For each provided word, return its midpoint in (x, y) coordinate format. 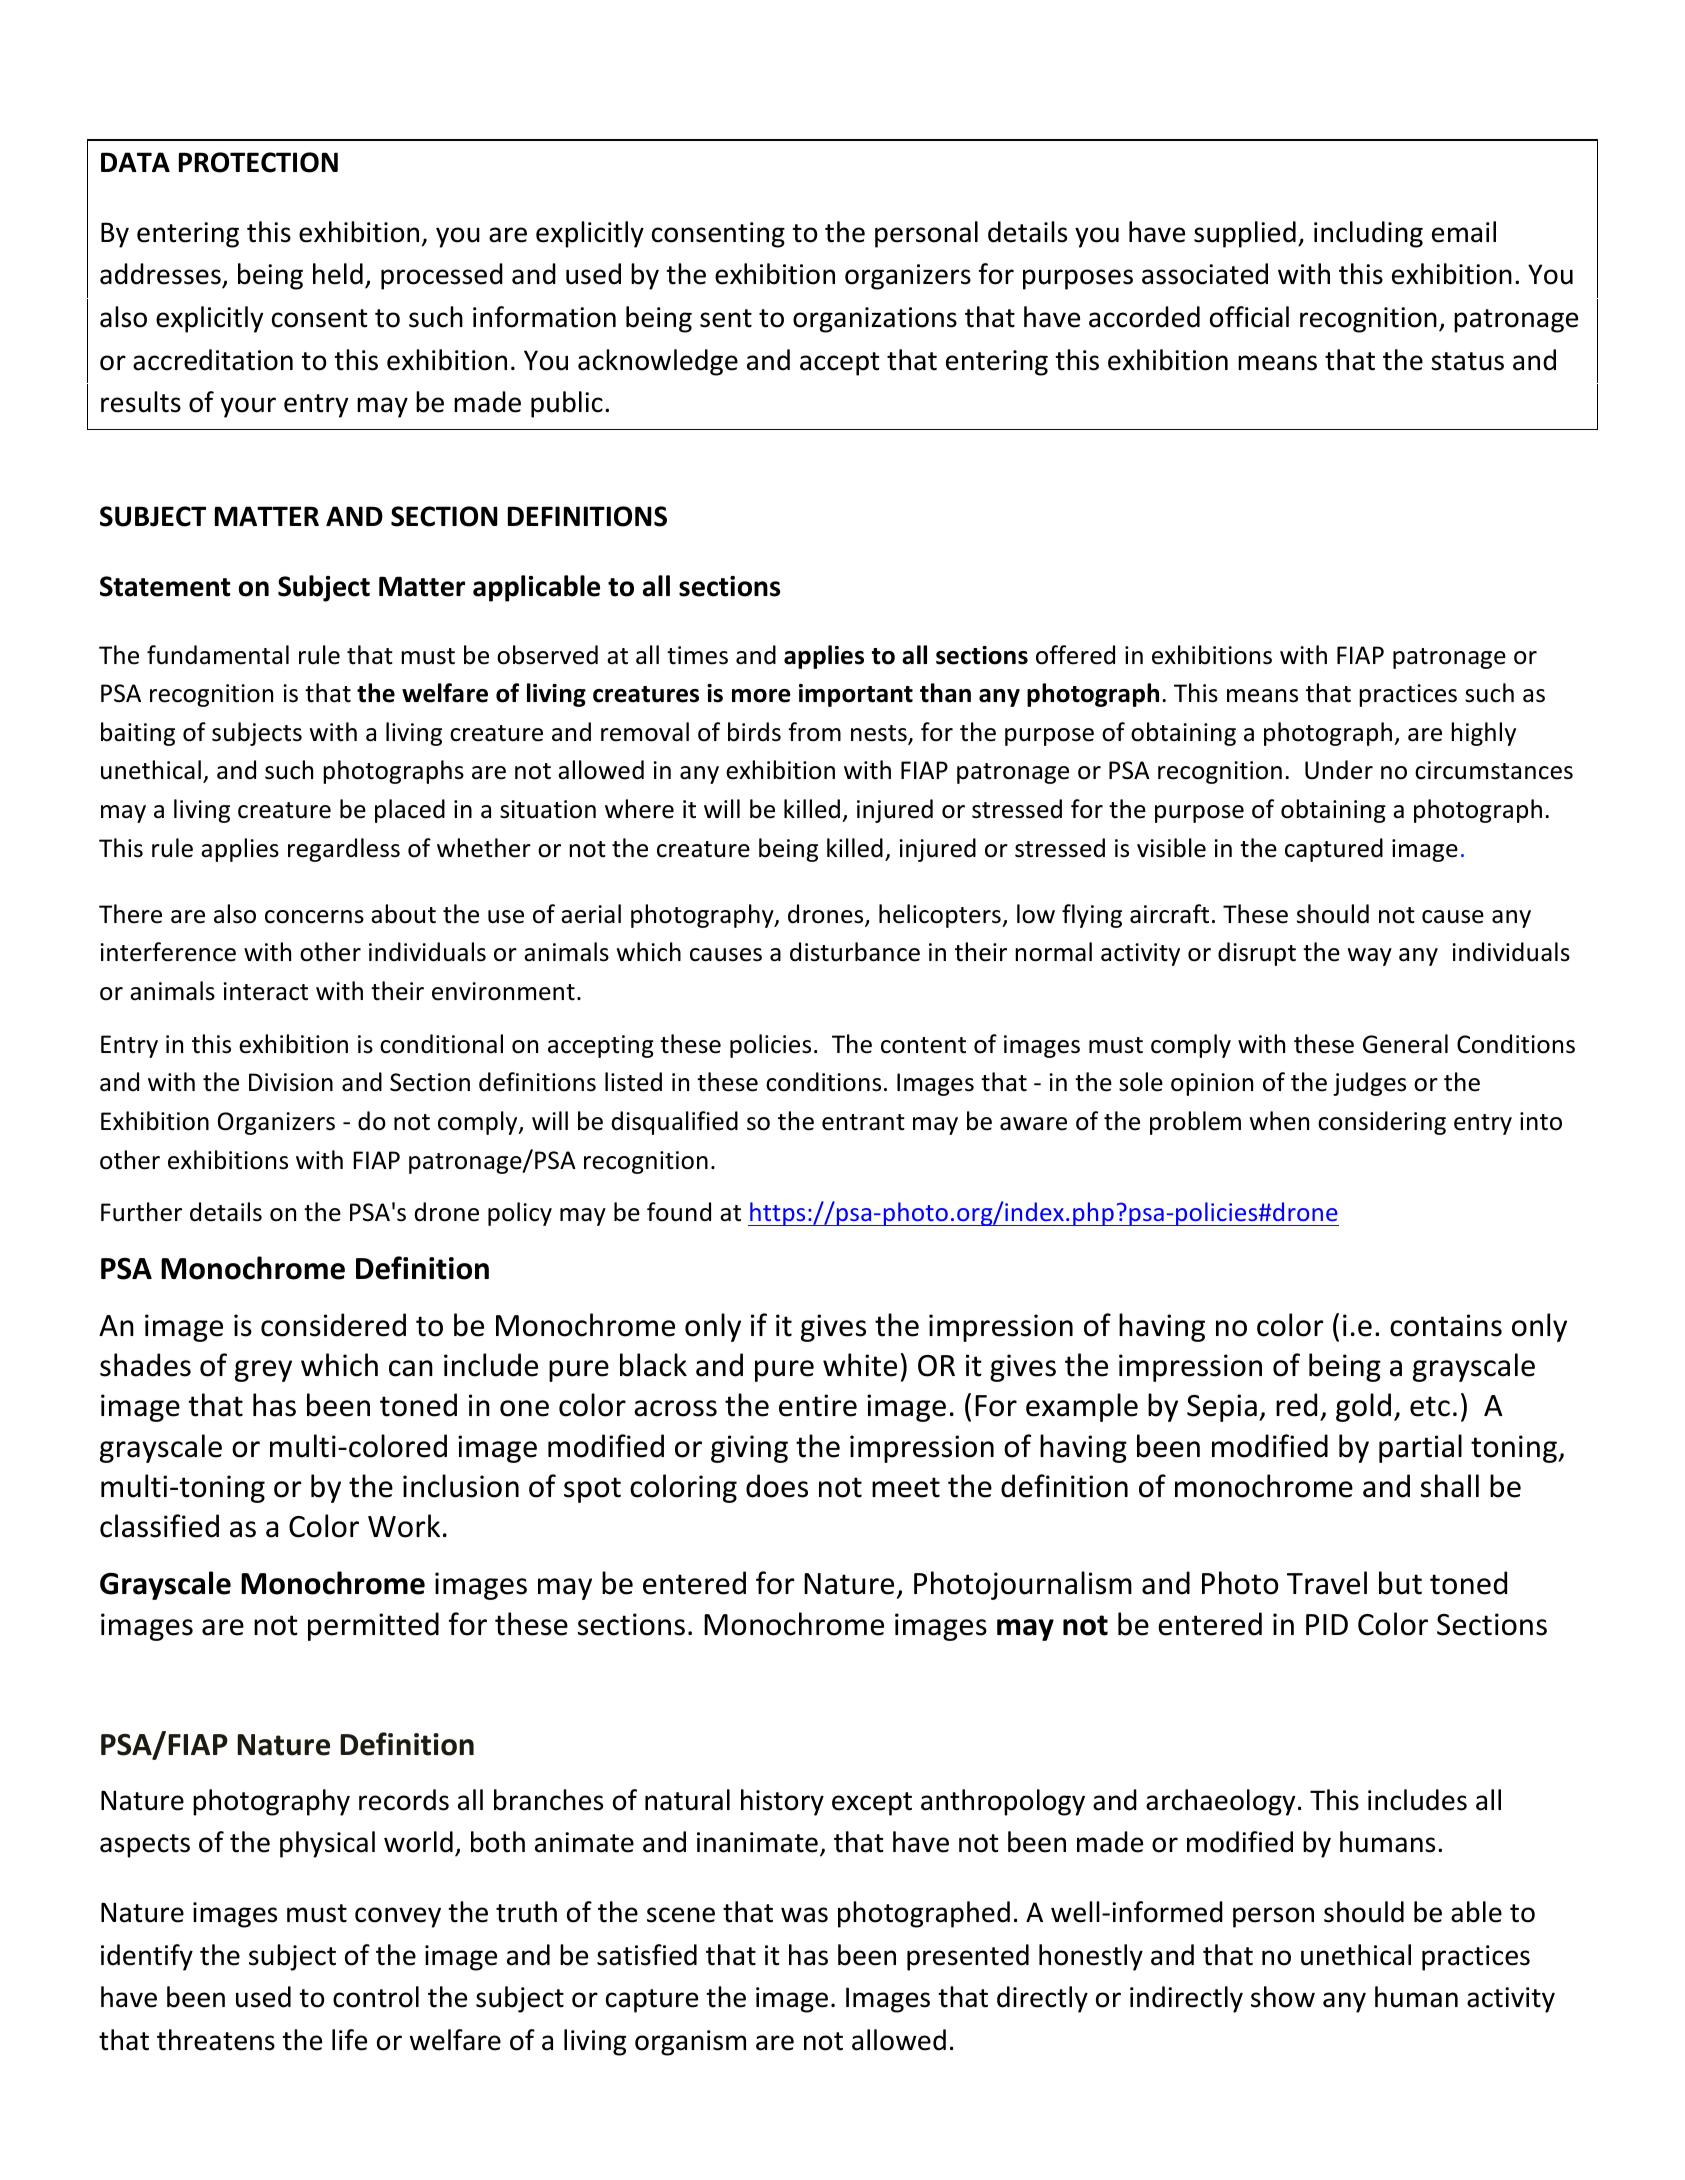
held (338, 274)
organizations (875, 320)
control (376, 1997)
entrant (863, 1122)
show (1283, 1997)
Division (291, 1082)
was (804, 1915)
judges (1369, 1084)
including (1368, 234)
